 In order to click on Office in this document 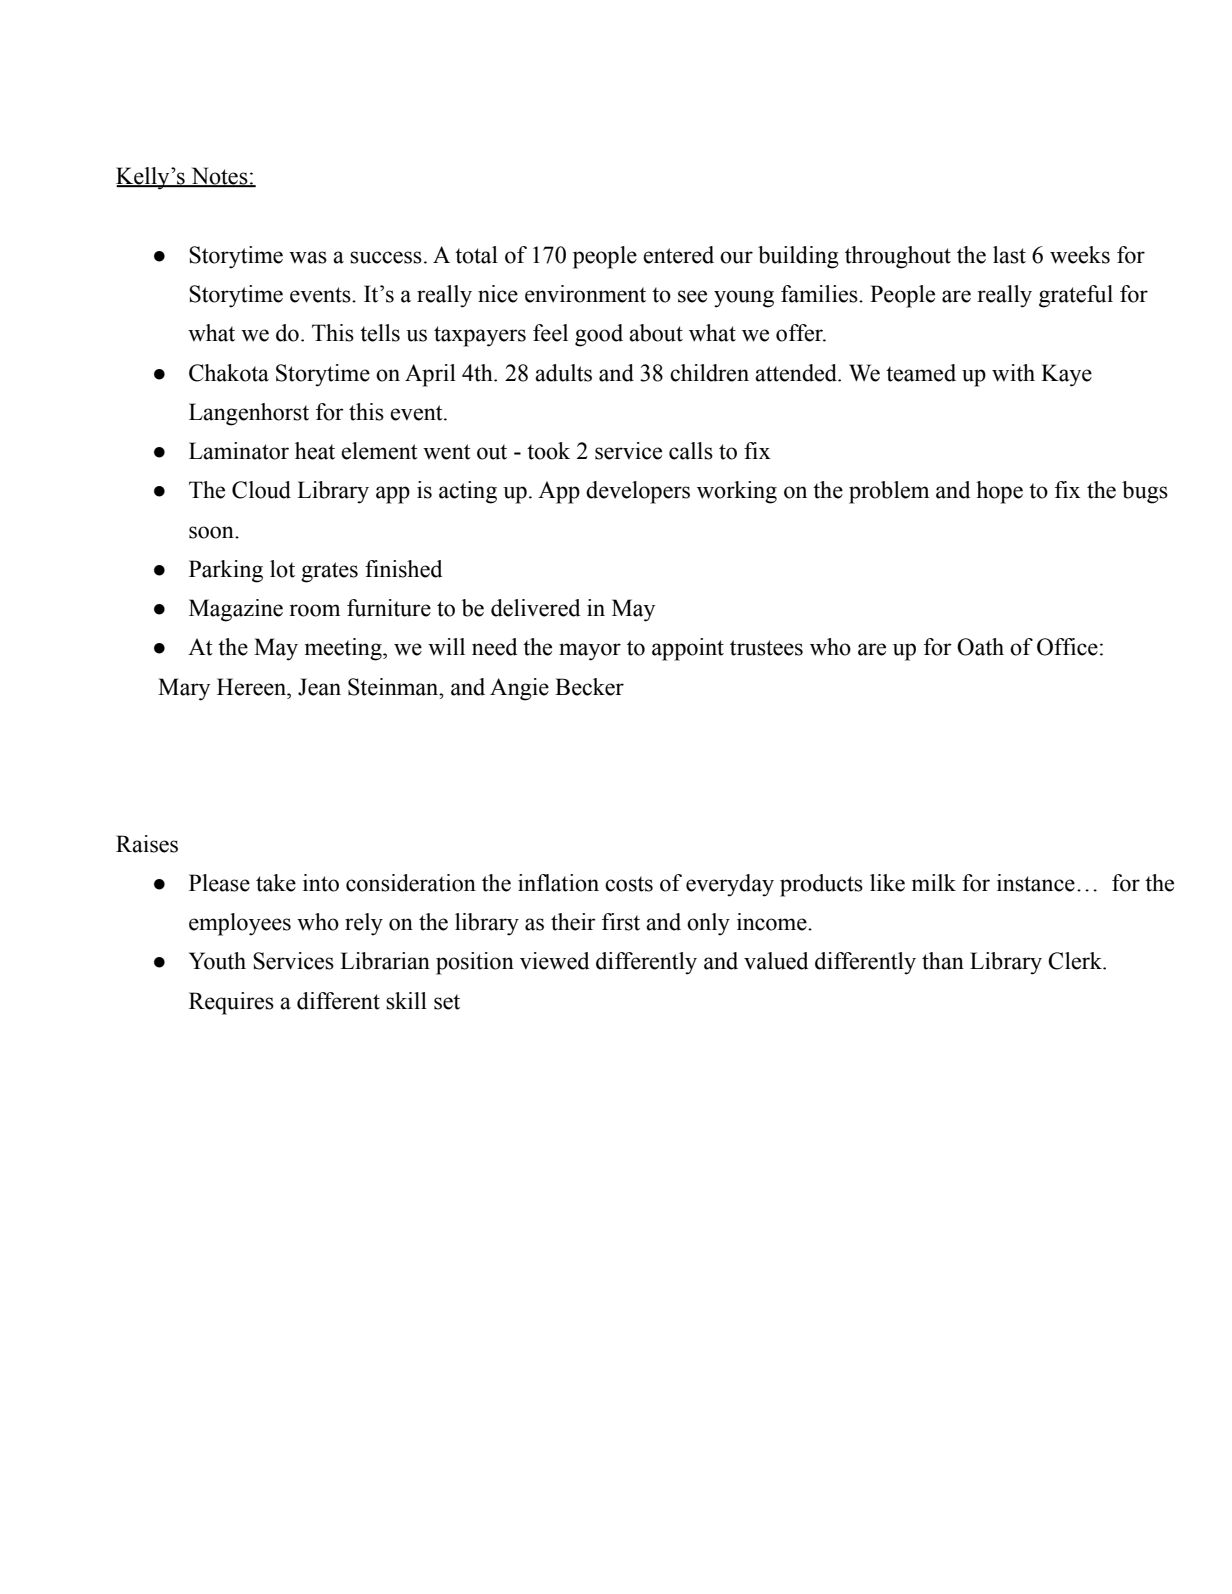, I will do `click(1067, 647)`.
